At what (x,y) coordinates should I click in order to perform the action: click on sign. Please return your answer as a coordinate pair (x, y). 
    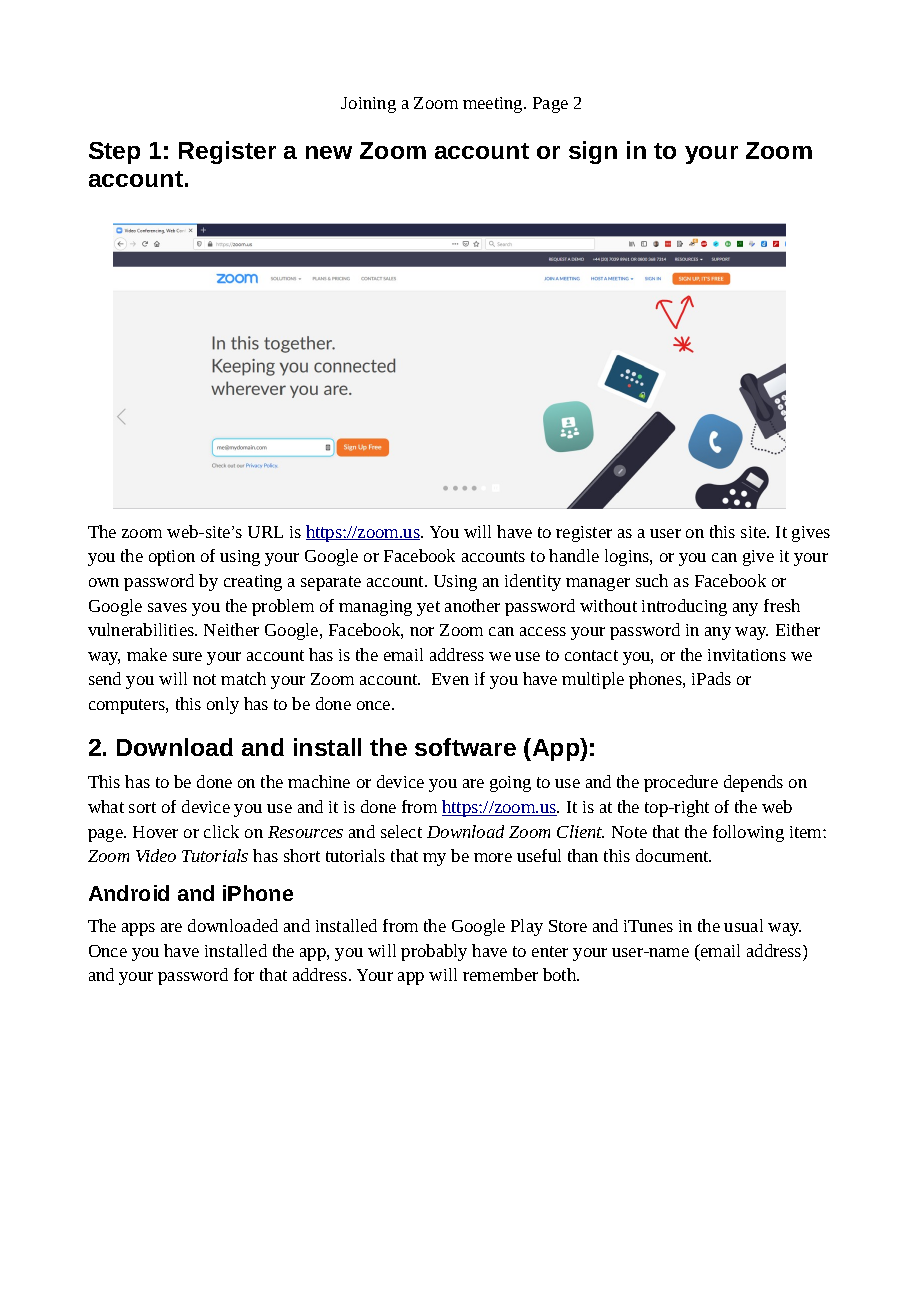
    Looking at the image, I should click on (593, 152).
